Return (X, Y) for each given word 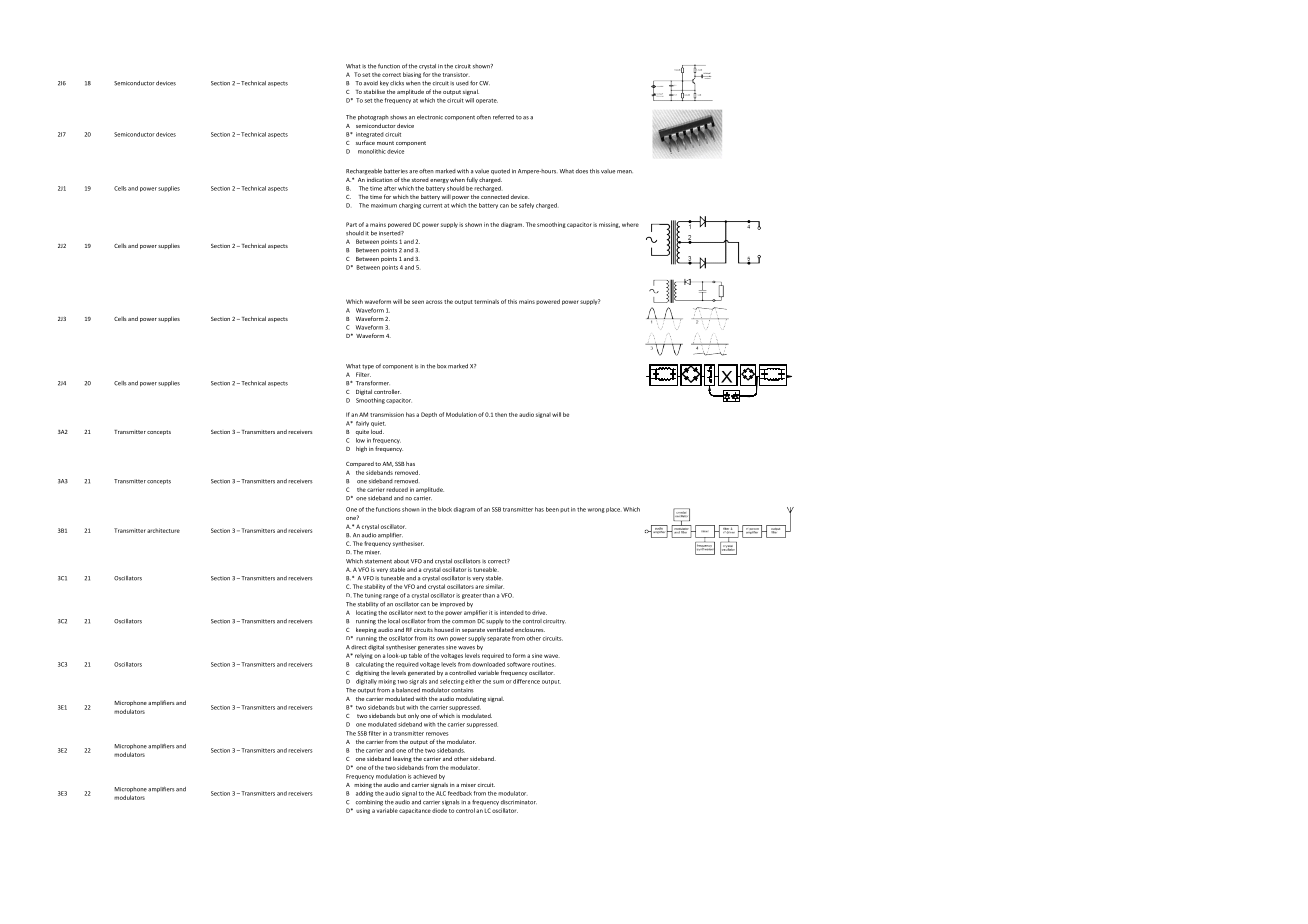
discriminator (519, 802)
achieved (425, 776)
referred (503, 117)
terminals (486, 301)
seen (418, 302)
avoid (371, 83)
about (401, 561)
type (368, 367)
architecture (163, 530)
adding (364, 794)
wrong (596, 510)
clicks (397, 83)
